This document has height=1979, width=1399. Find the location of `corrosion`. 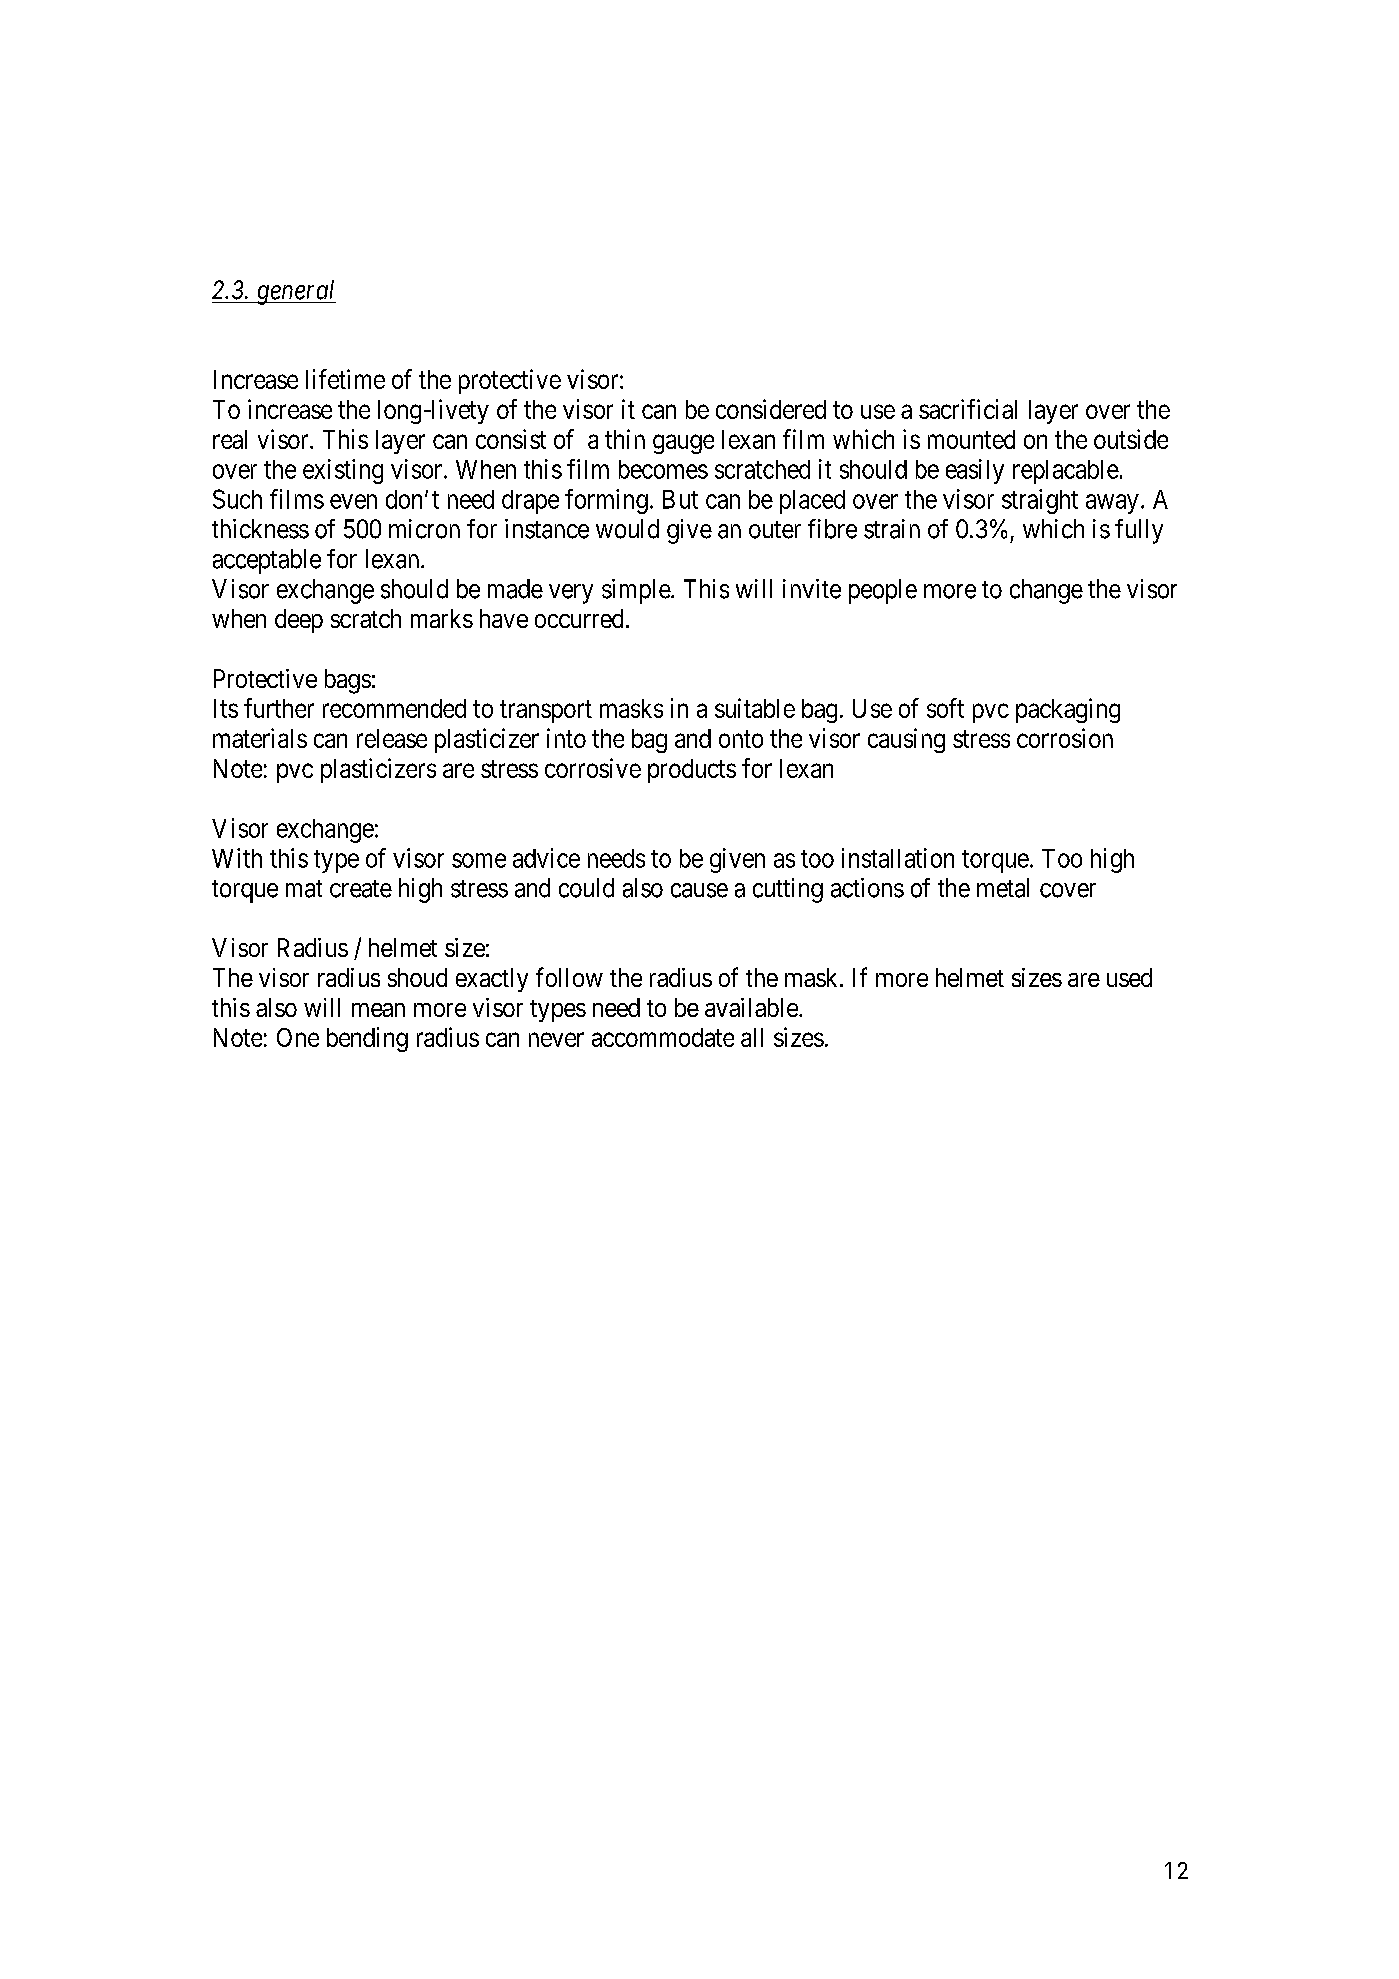

corrosion is located at coordinates (1065, 738).
